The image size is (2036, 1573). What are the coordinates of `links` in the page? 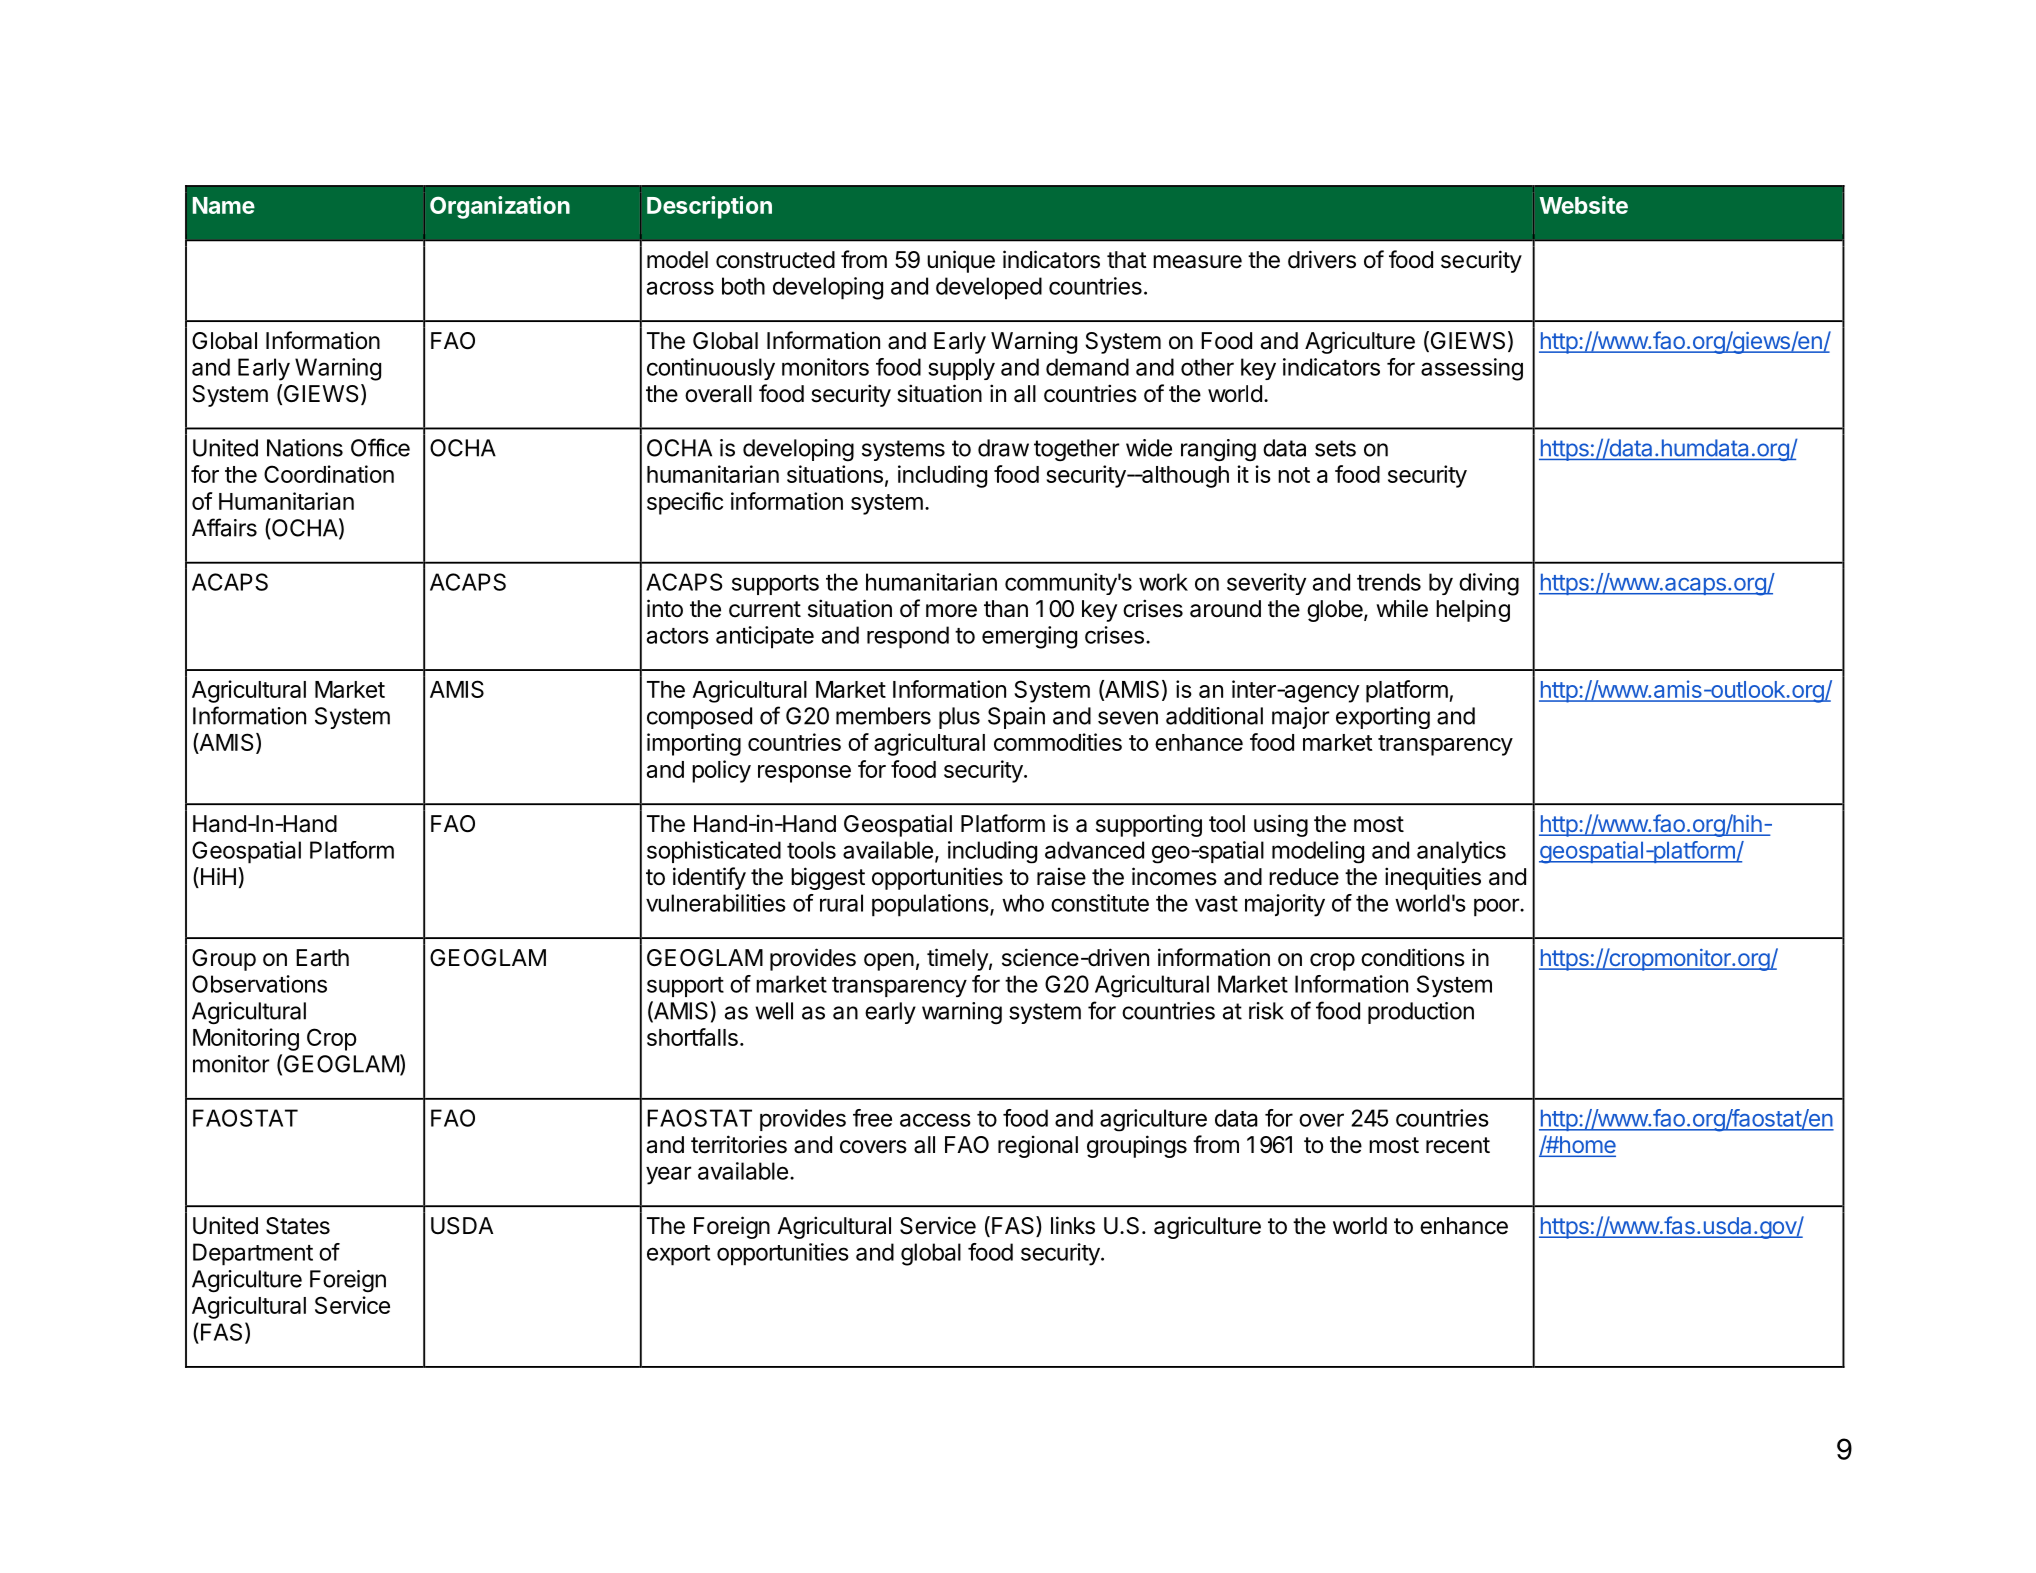 It's located at (1073, 1225).
